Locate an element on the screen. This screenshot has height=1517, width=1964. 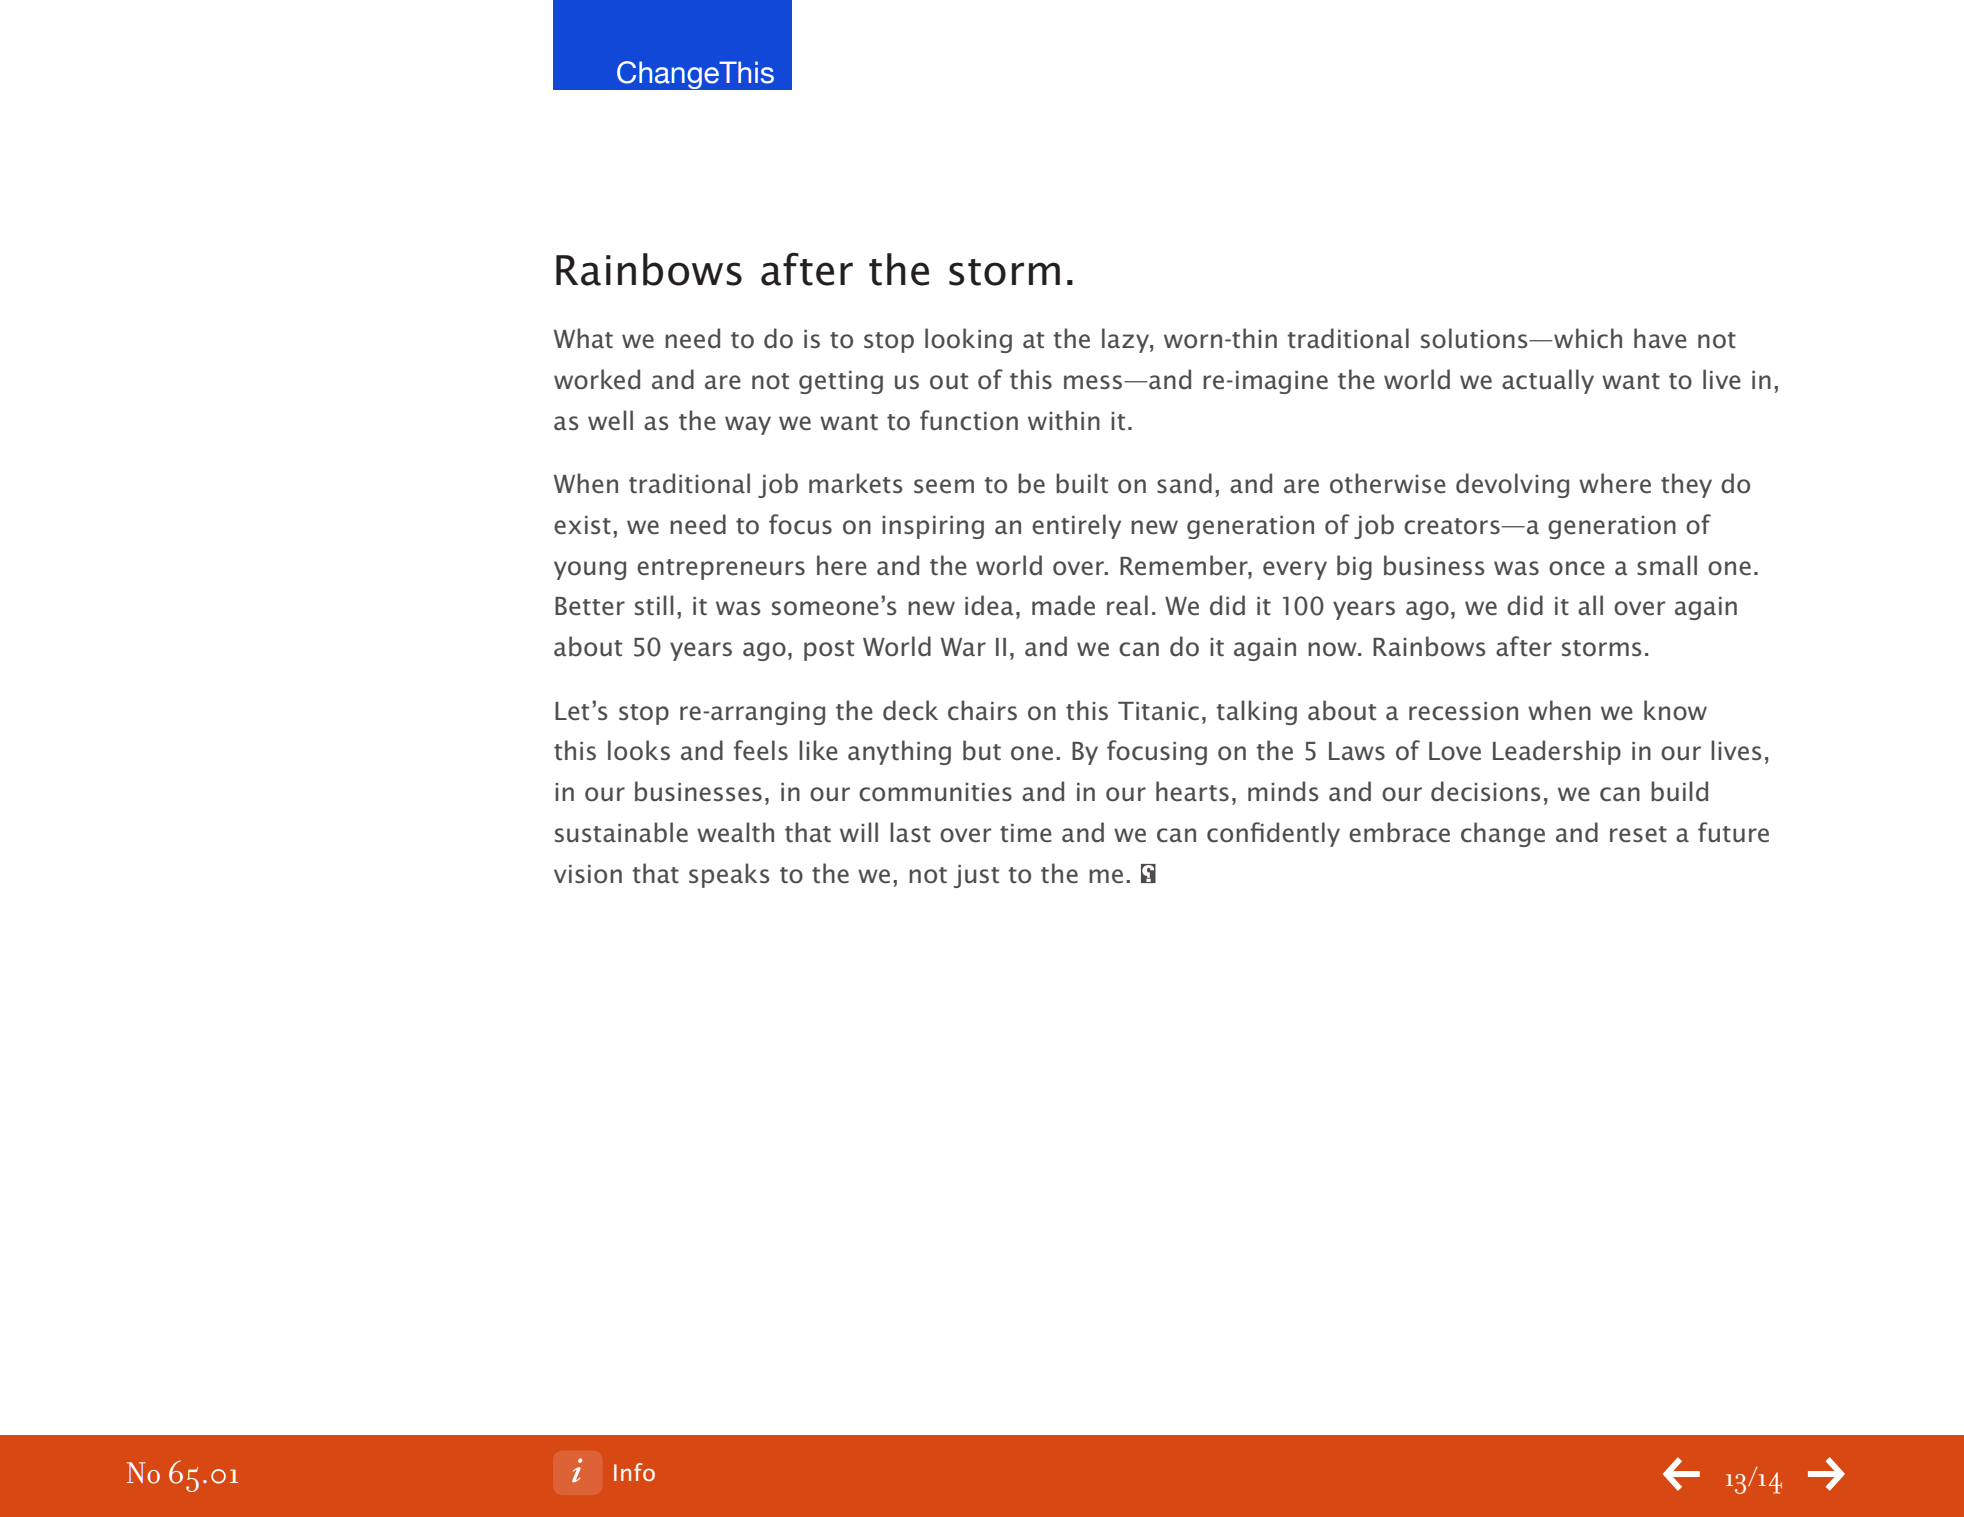
once is located at coordinates (1577, 568).
